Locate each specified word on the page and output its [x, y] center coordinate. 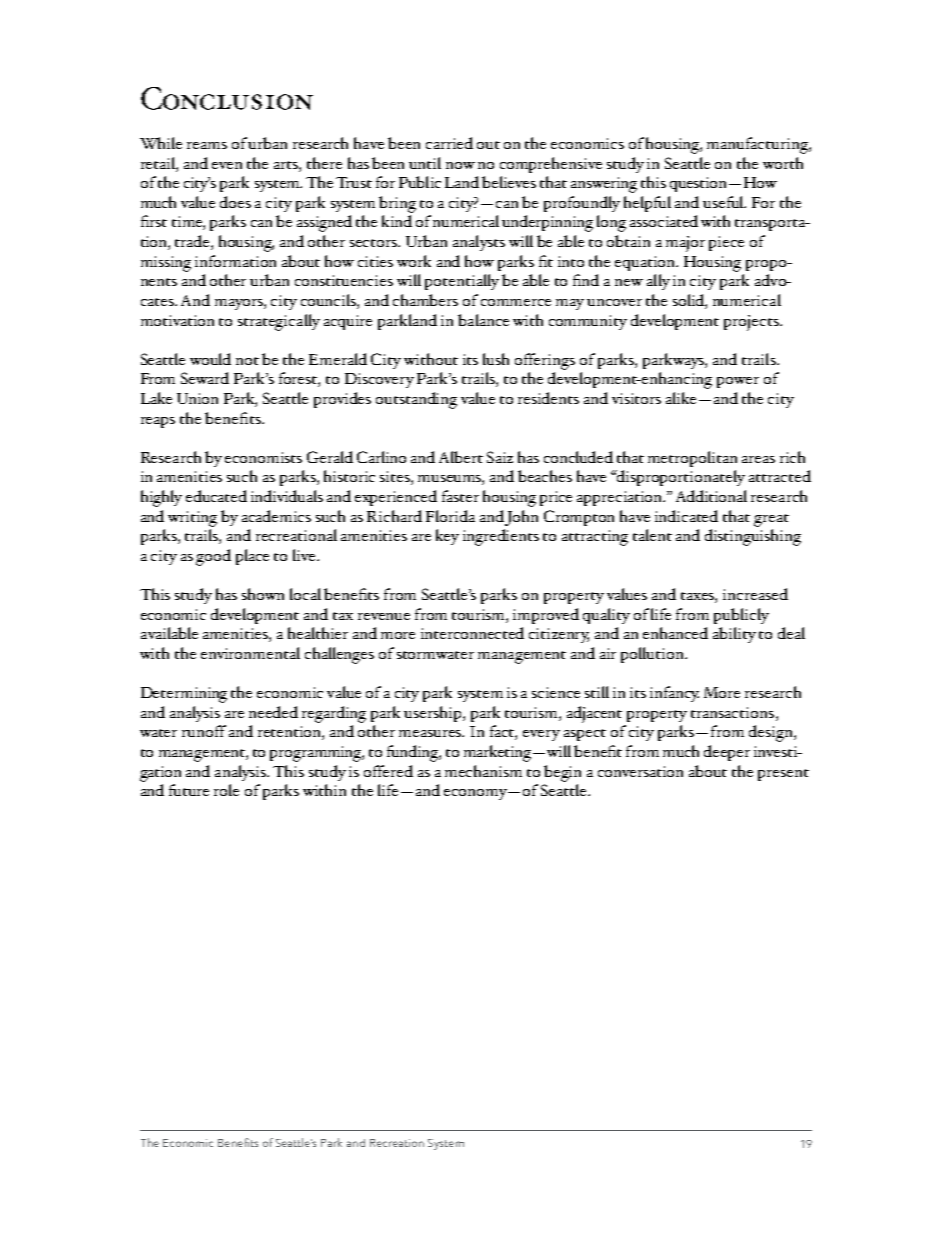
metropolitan [692, 459]
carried [449, 143]
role [226, 790]
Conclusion [227, 98]
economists [263, 457]
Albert [461, 457]
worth [783, 163]
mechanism [483, 771]
